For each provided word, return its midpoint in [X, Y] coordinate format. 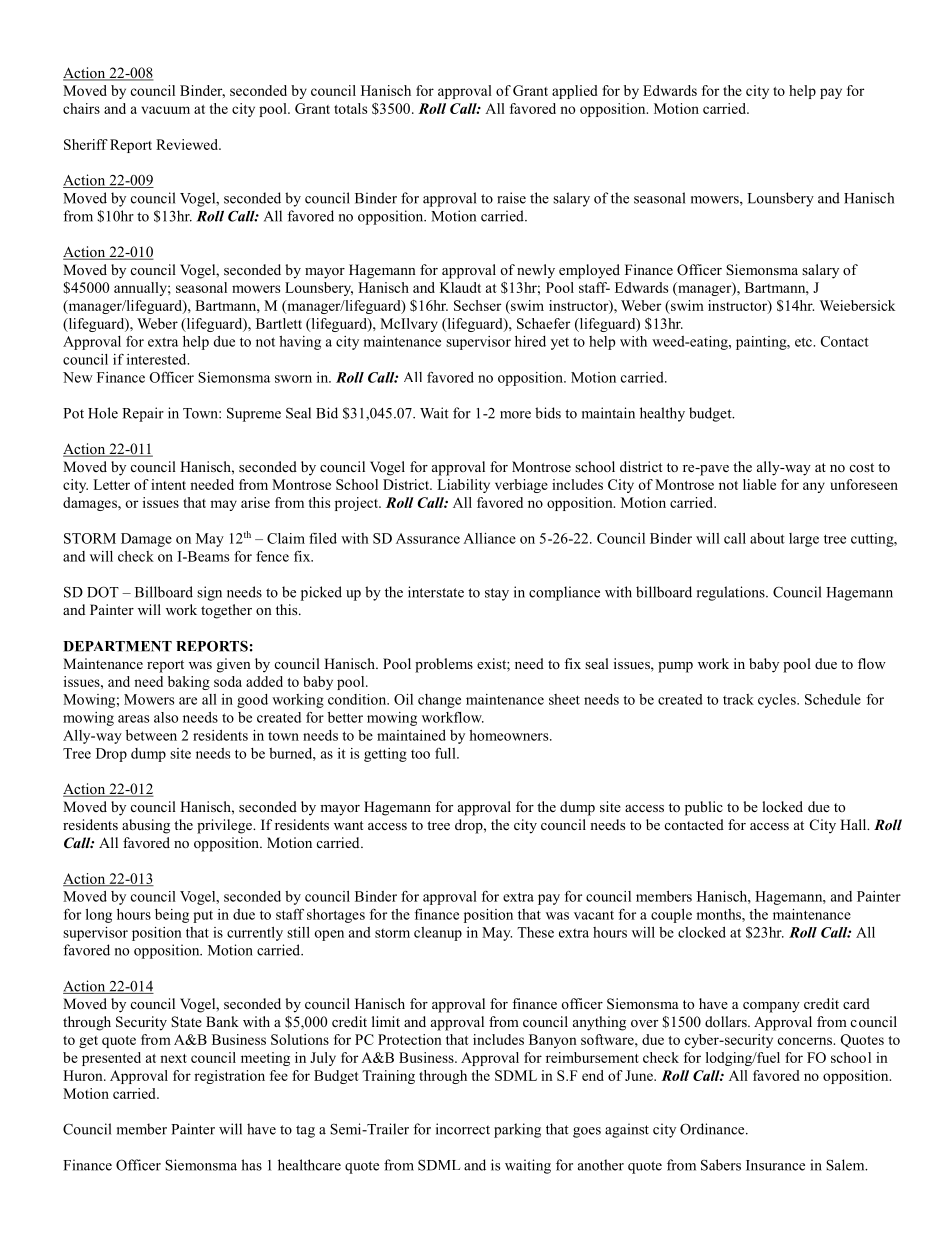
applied [575, 92]
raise [511, 198]
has [251, 1165]
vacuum [165, 110]
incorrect [463, 1129]
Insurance [775, 1165]
